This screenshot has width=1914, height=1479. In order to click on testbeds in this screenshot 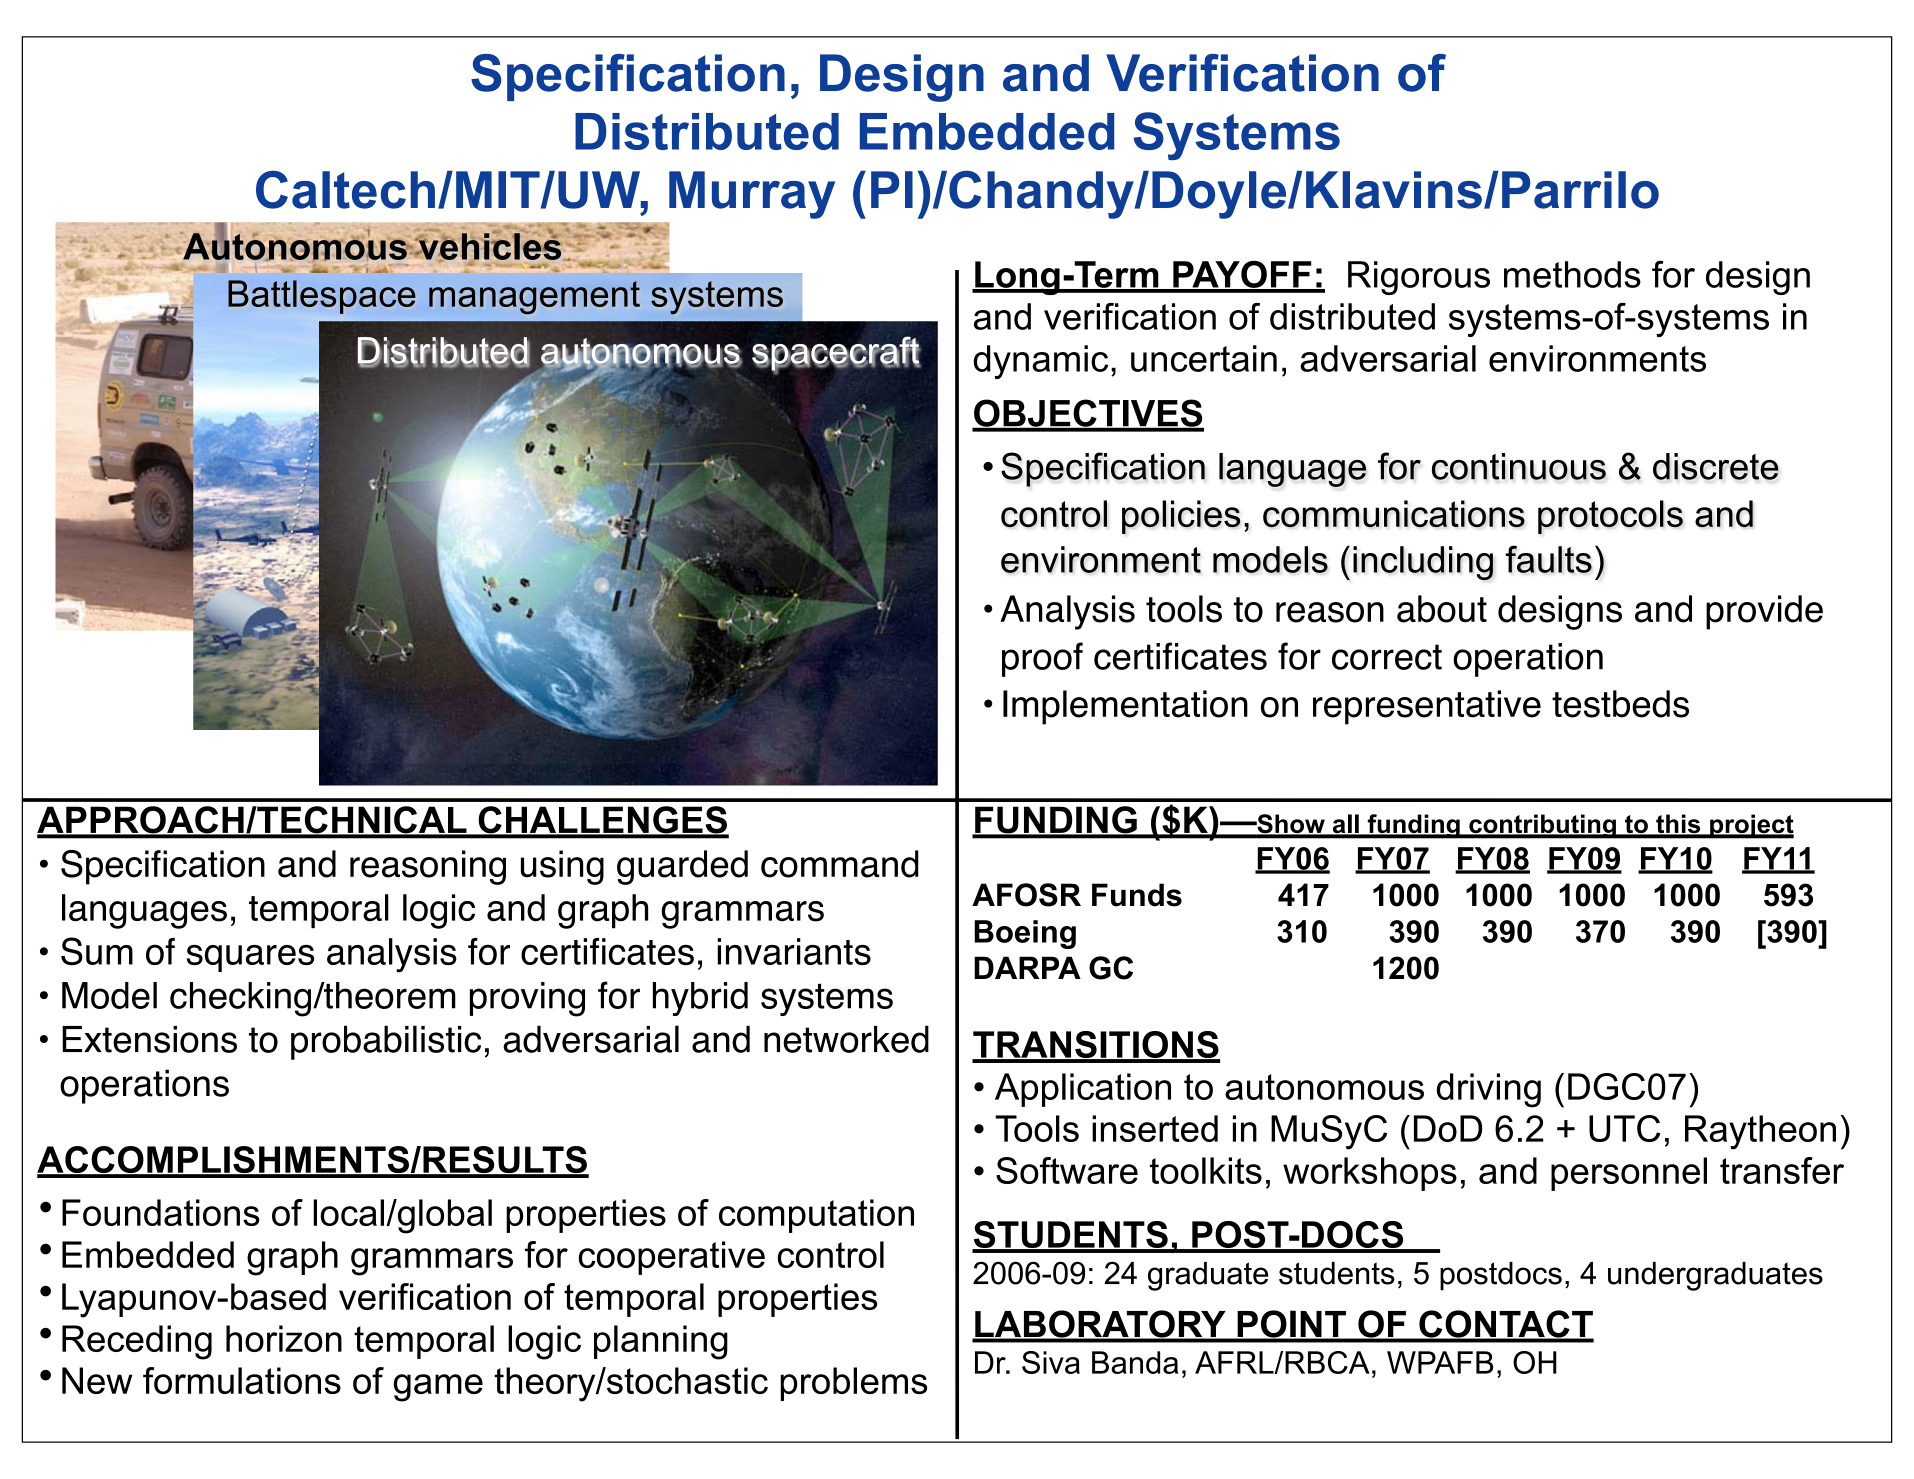, I will do `click(1620, 704)`.
